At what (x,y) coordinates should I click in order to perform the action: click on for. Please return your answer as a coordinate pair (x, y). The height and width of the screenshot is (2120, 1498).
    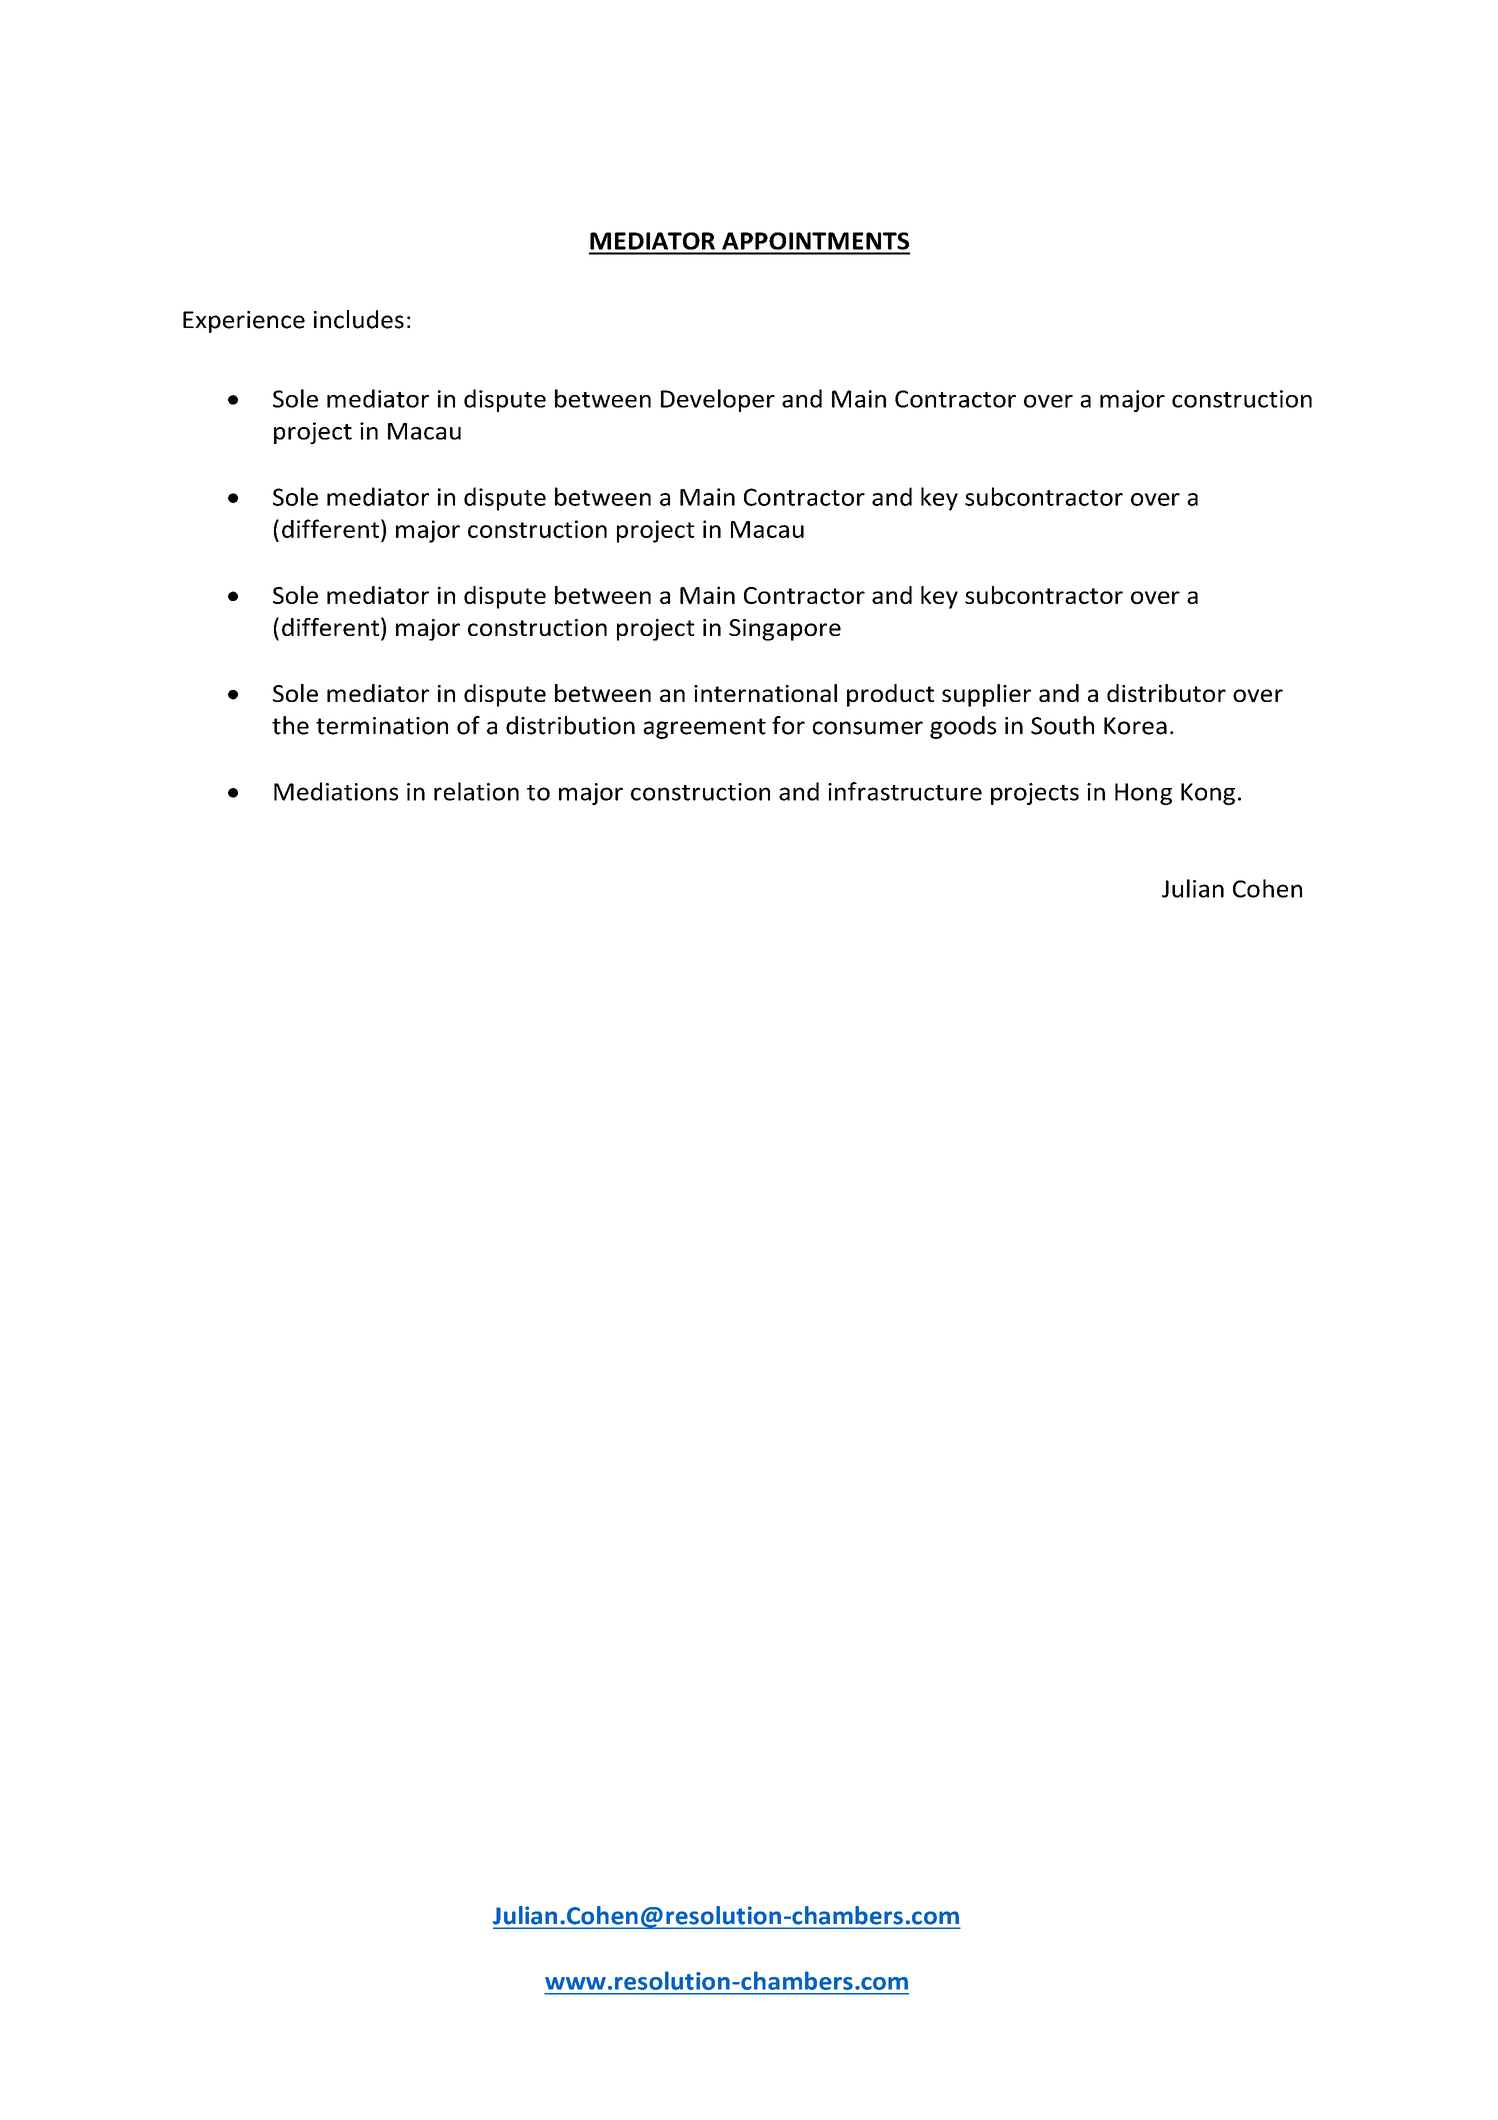
    Looking at the image, I should click on (788, 725).
